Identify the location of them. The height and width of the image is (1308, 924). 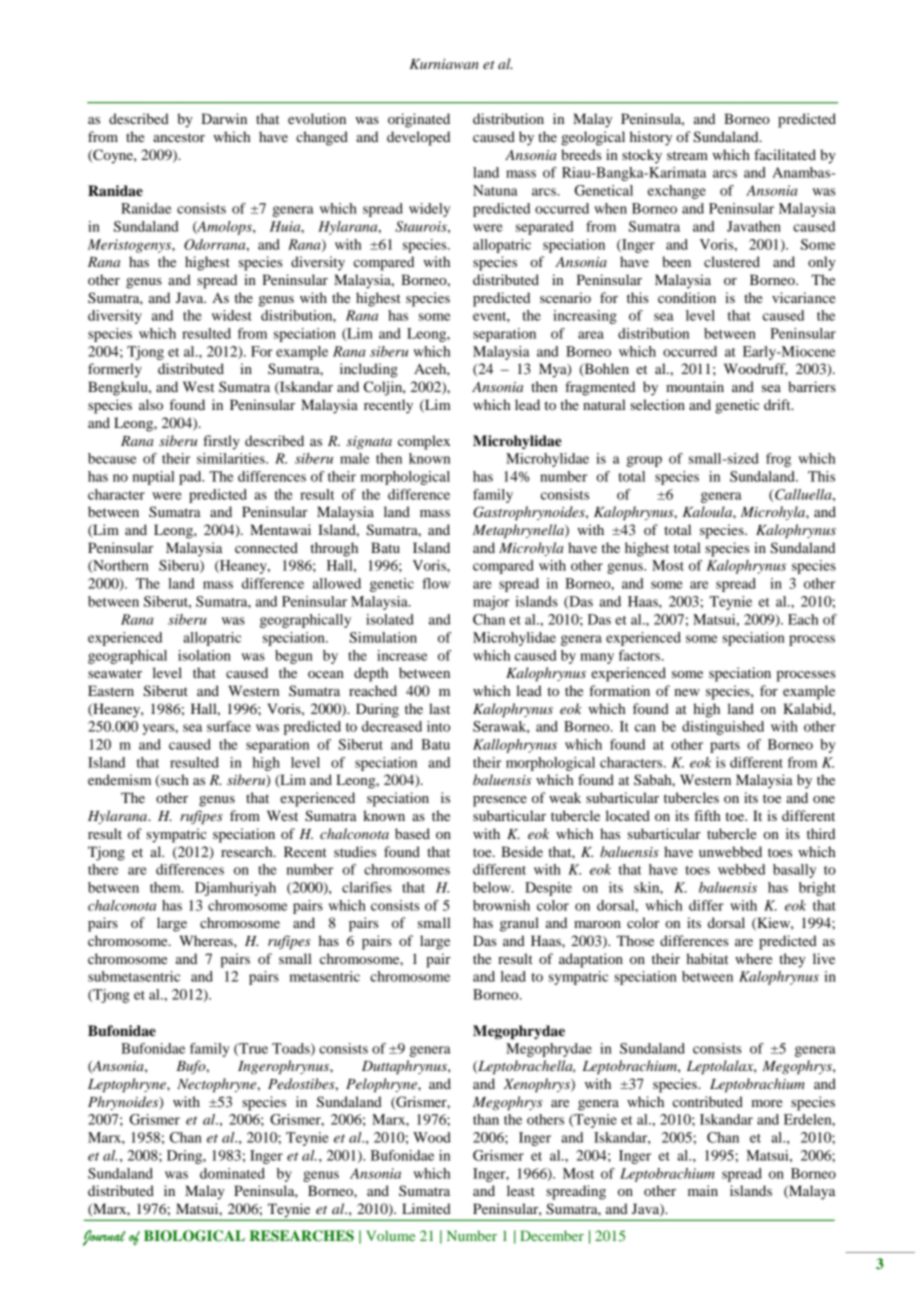
(166, 887).
